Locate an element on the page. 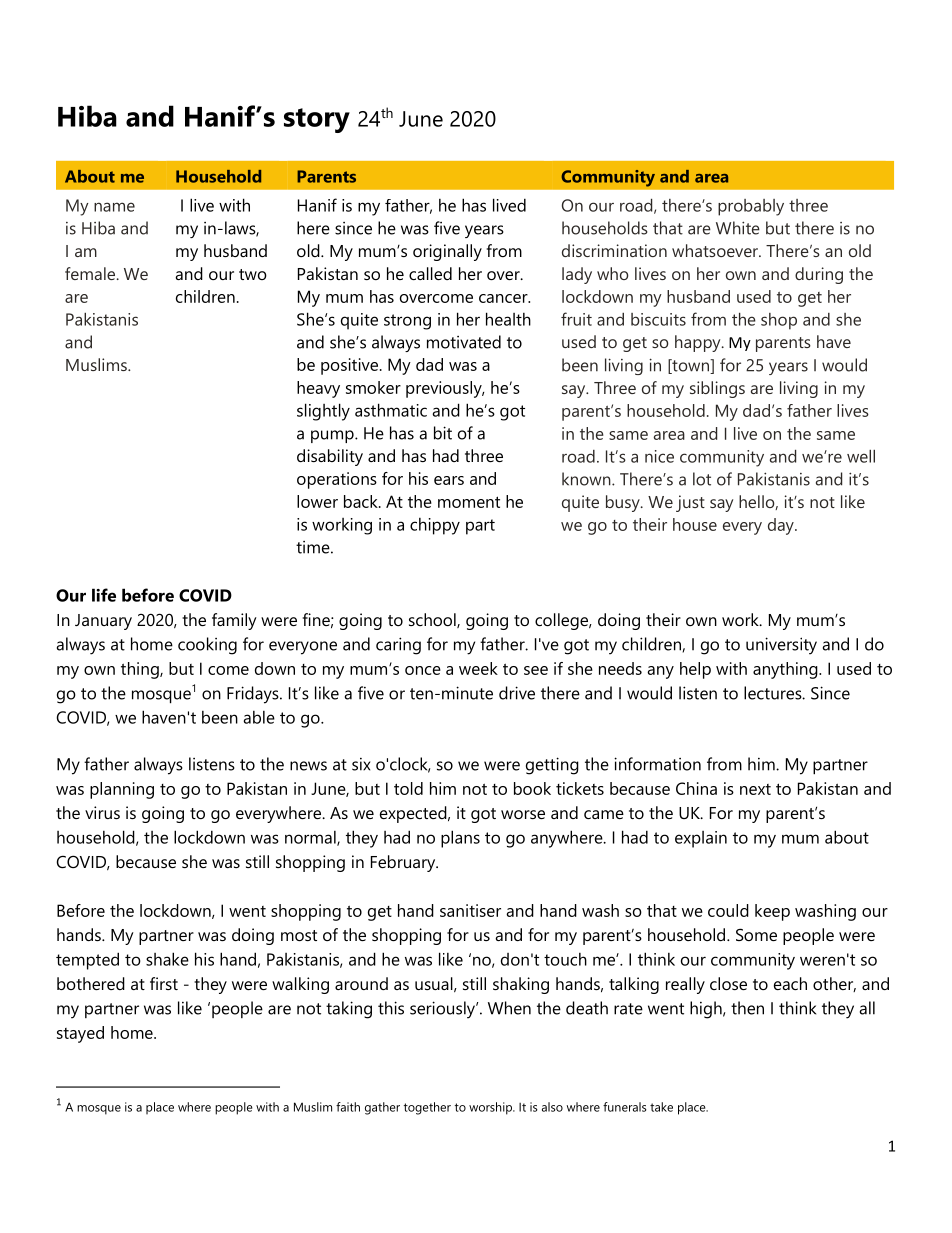 The height and width of the document is (1233, 952). probably is located at coordinates (751, 207).
